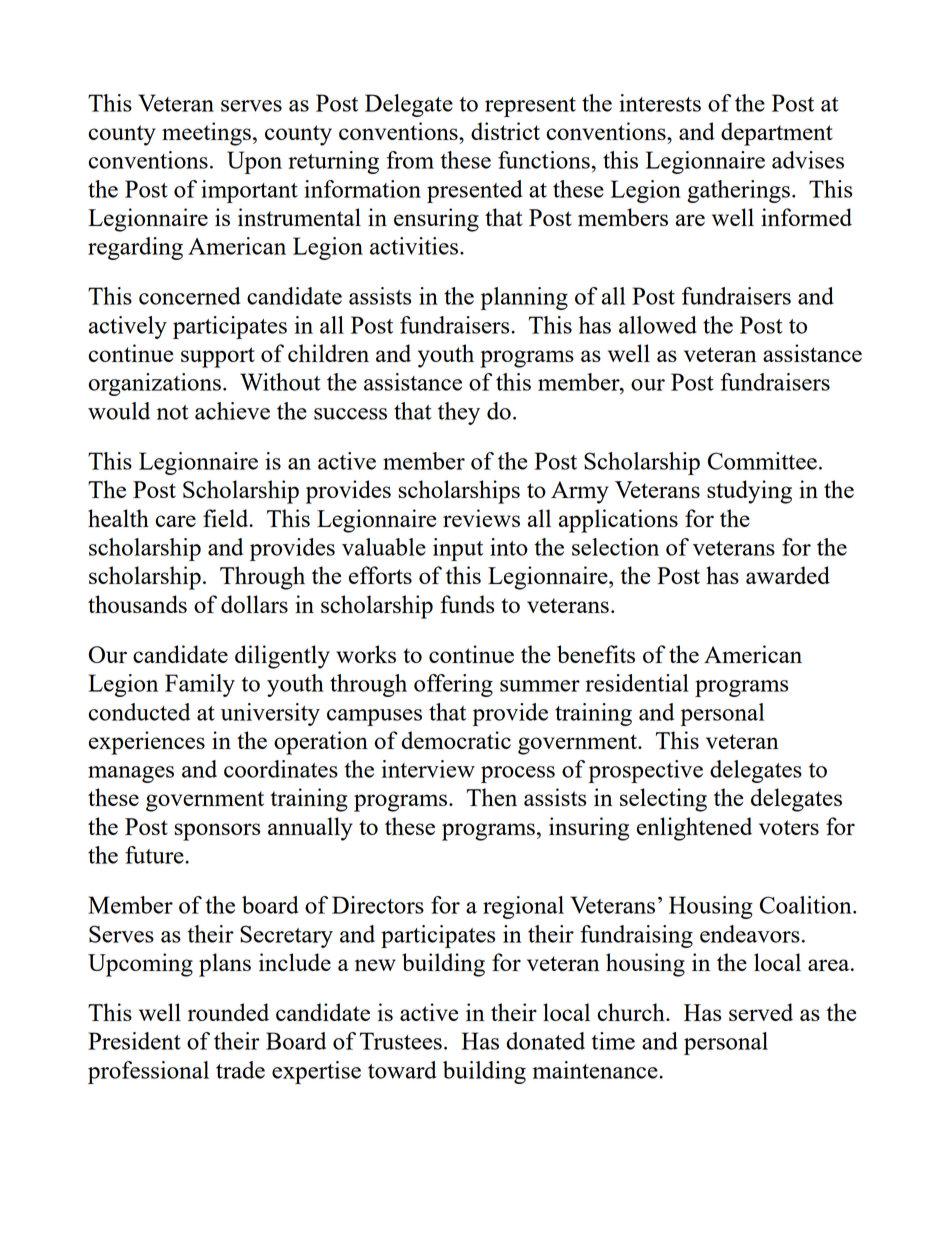 The image size is (952, 1233). I want to click on funds, so click(467, 604).
